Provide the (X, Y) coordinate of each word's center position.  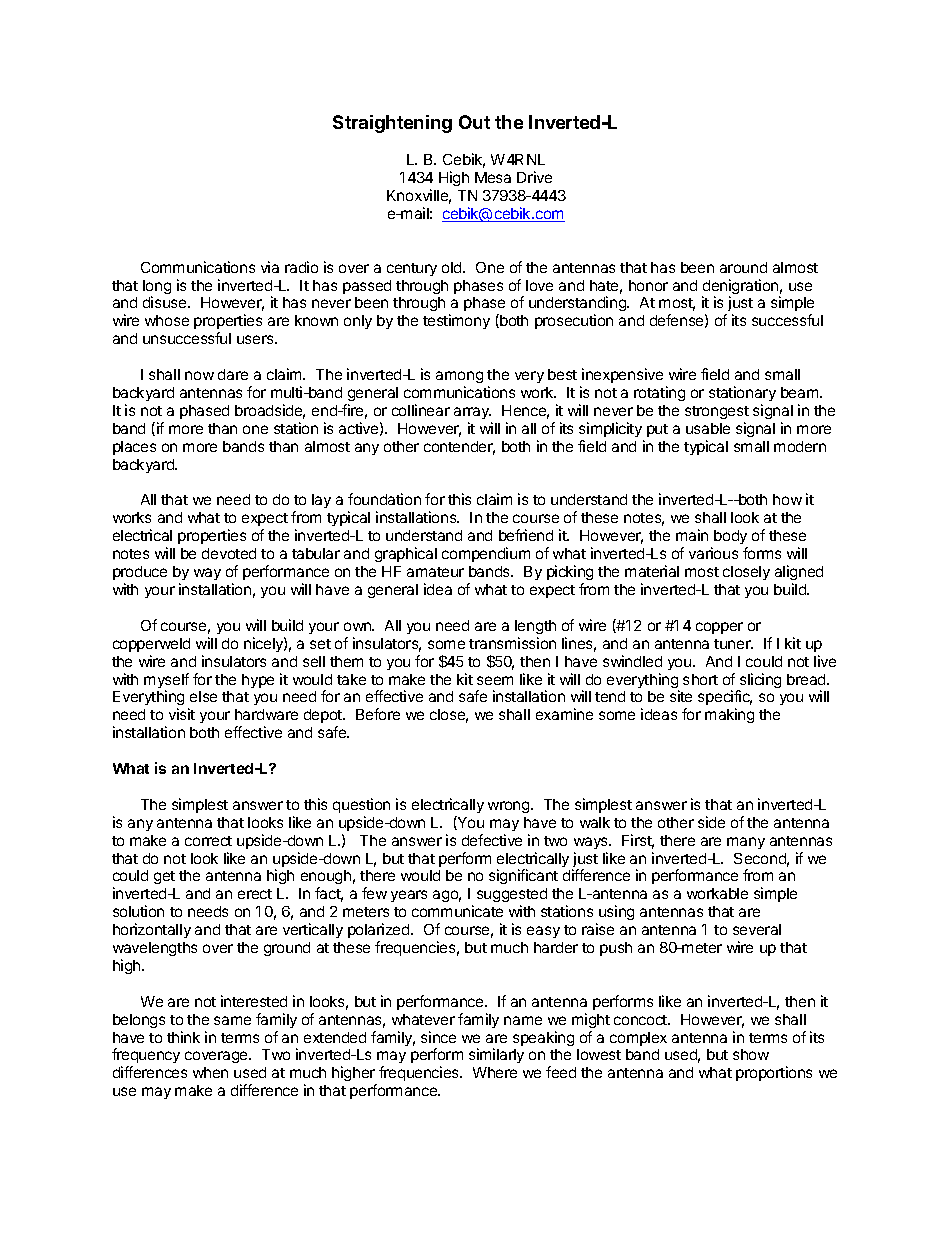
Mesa (493, 177)
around (743, 267)
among (459, 379)
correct (208, 841)
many (746, 843)
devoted (229, 553)
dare (233, 374)
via (270, 267)
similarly (496, 1055)
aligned (799, 574)
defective (492, 840)
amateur (435, 572)
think (183, 1037)
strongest (717, 412)
